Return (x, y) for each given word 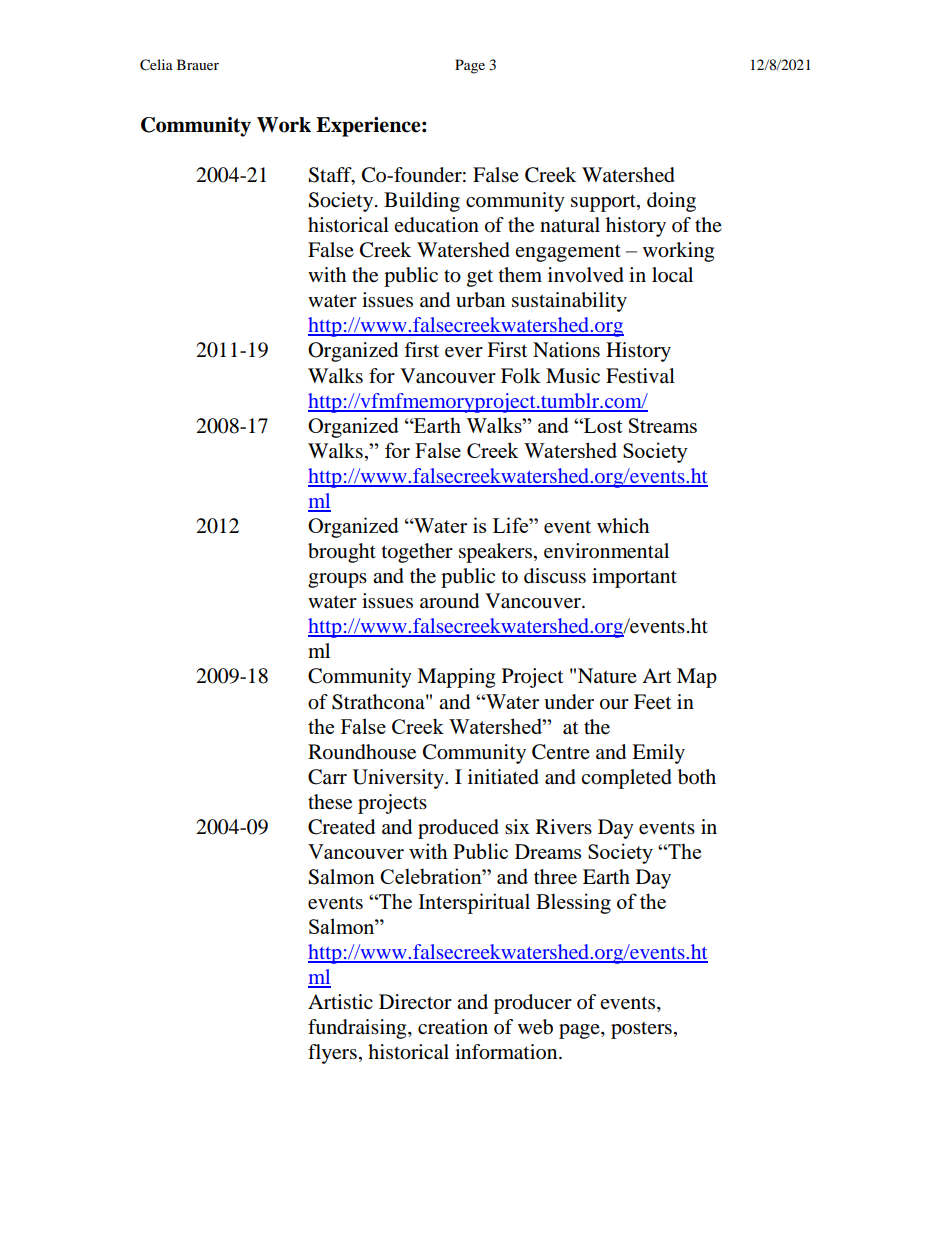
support (604, 203)
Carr (327, 777)
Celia (156, 65)
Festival (640, 375)
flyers (332, 1054)
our (614, 704)
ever (464, 352)
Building (422, 202)
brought (342, 553)
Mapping (456, 678)
